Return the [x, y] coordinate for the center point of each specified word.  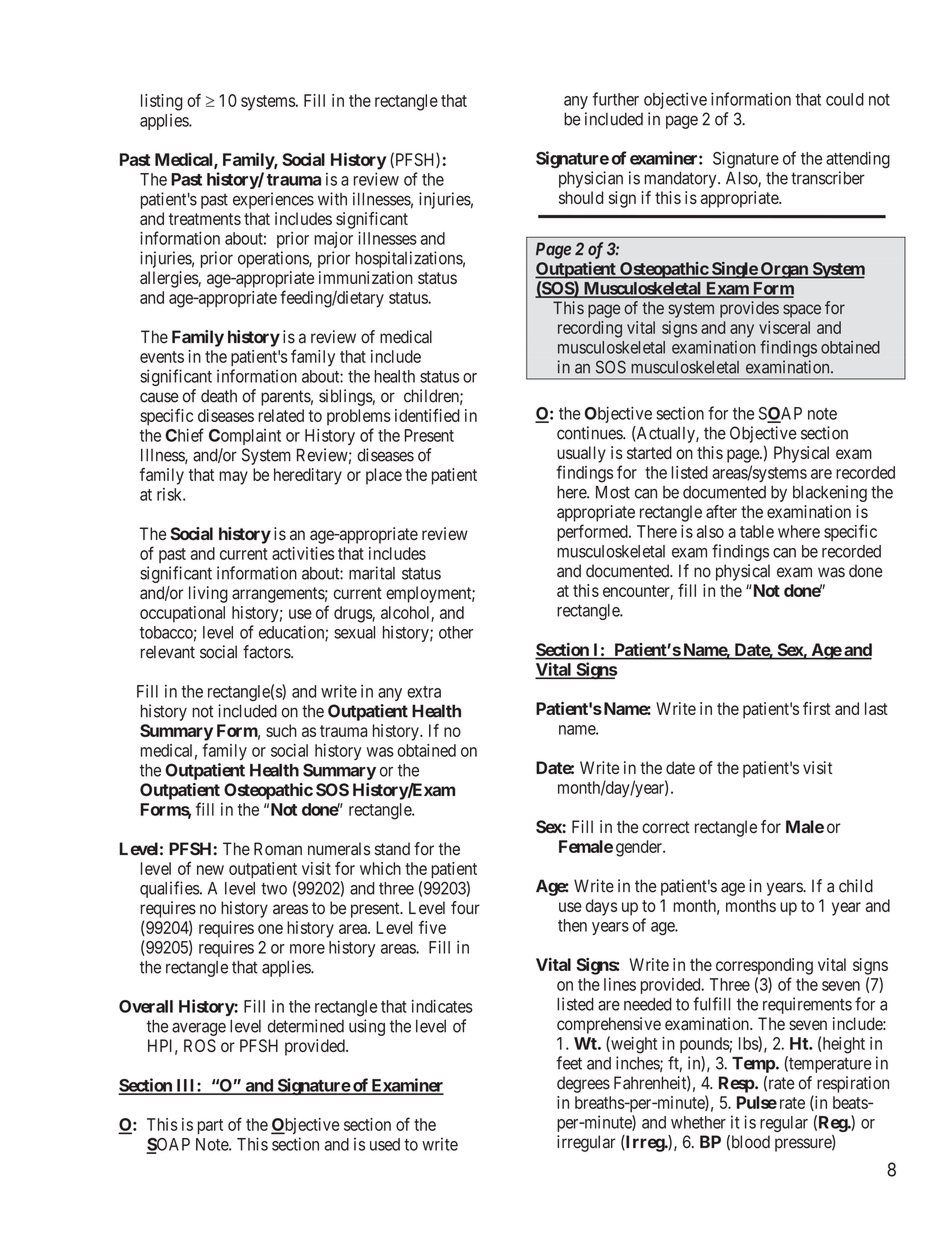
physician [591, 179]
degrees [583, 1084]
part [210, 1126]
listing [162, 102]
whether [698, 1122]
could [845, 99]
